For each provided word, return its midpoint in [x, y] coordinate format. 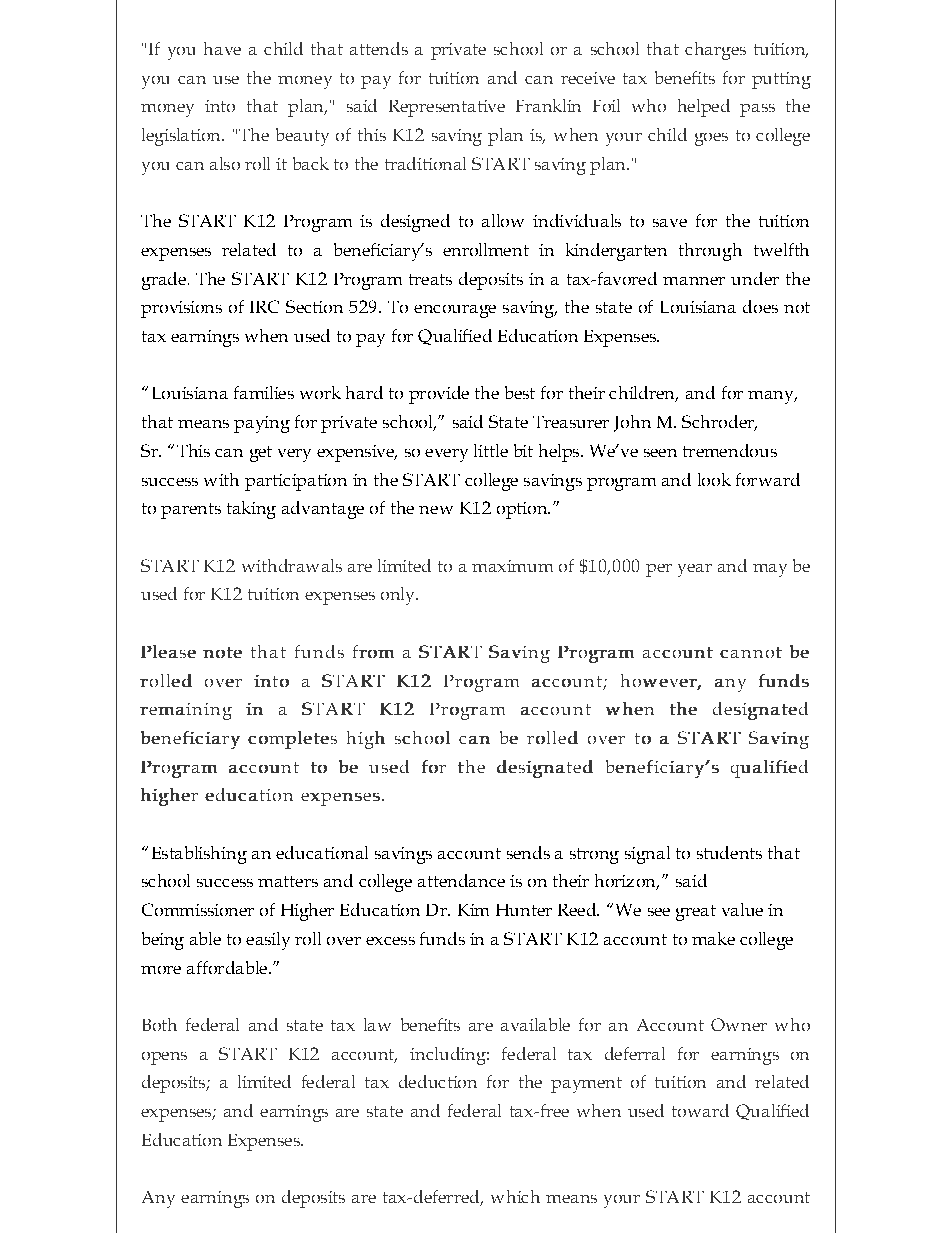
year [695, 570]
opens [164, 1058]
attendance [461, 880]
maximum [512, 566]
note [222, 652]
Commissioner [198, 909]
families [264, 392]
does [760, 306]
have [222, 48]
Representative [447, 108]
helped [704, 108]
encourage [455, 311]
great [696, 913]
